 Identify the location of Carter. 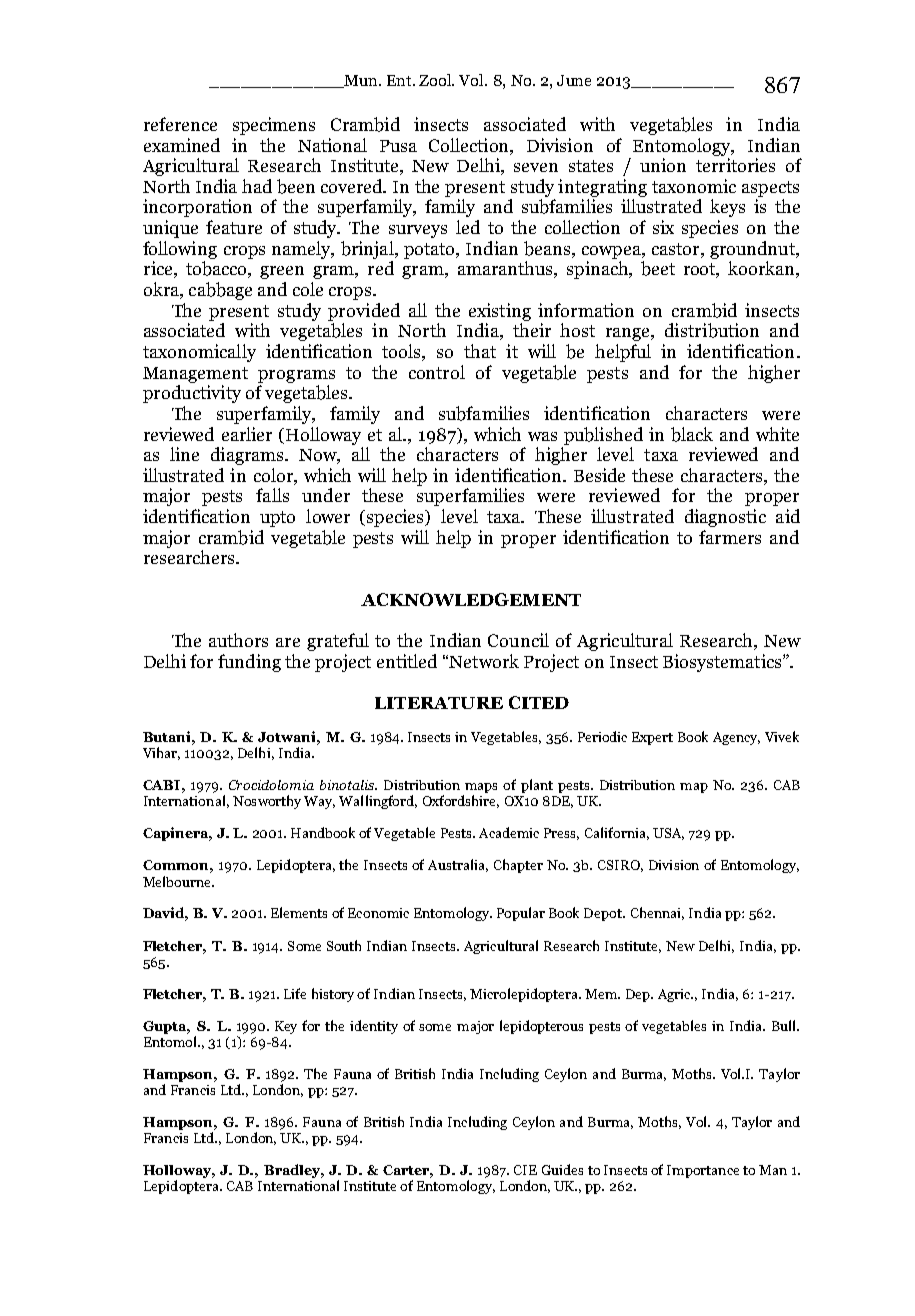
(408, 1171).
